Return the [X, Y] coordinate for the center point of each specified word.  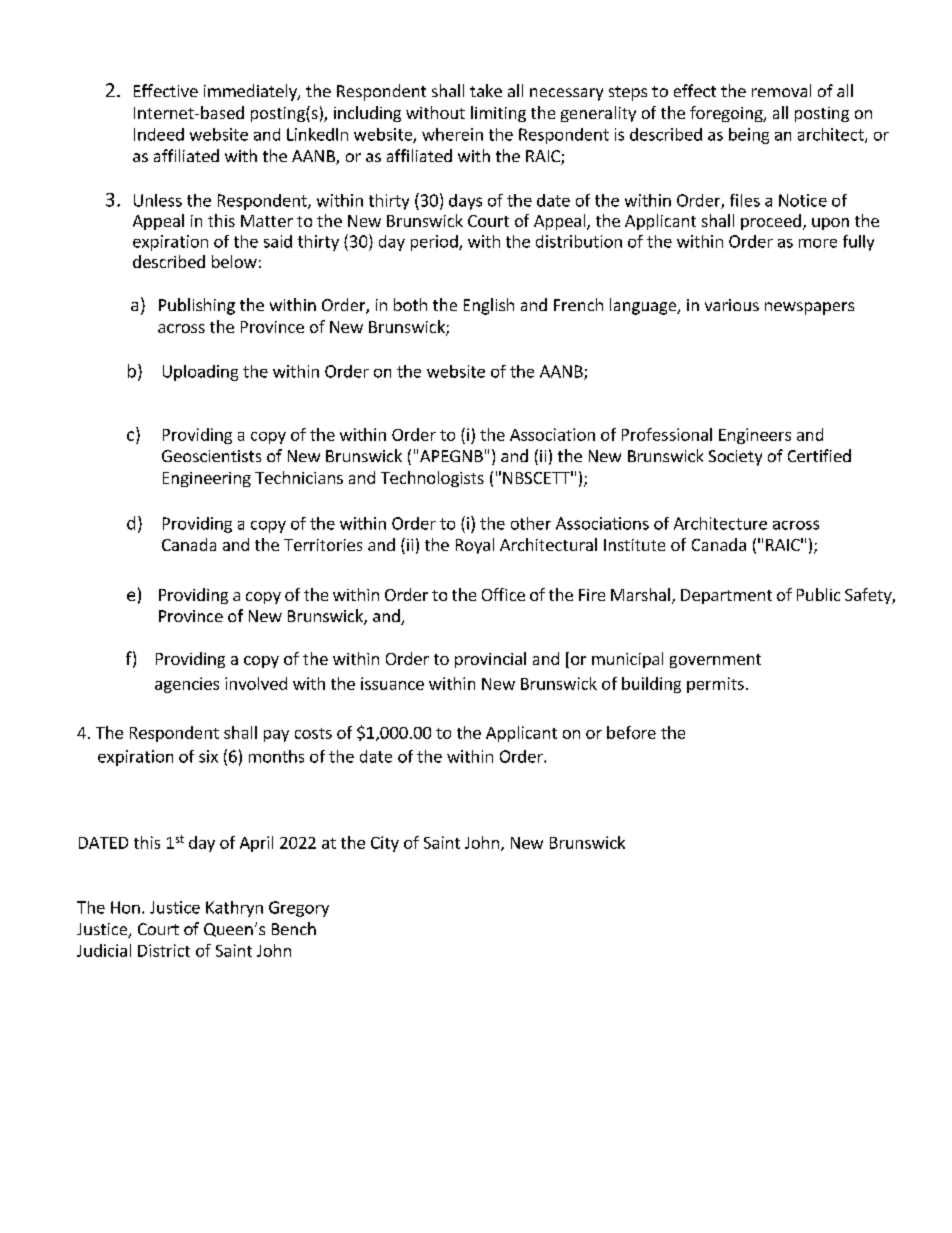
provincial [490, 660]
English [489, 306]
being [749, 136]
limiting [498, 114]
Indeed [159, 134]
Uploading [200, 373]
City [385, 844]
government [715, 661]
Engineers [755, 436]
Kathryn [234, 909]
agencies [187, 685]
